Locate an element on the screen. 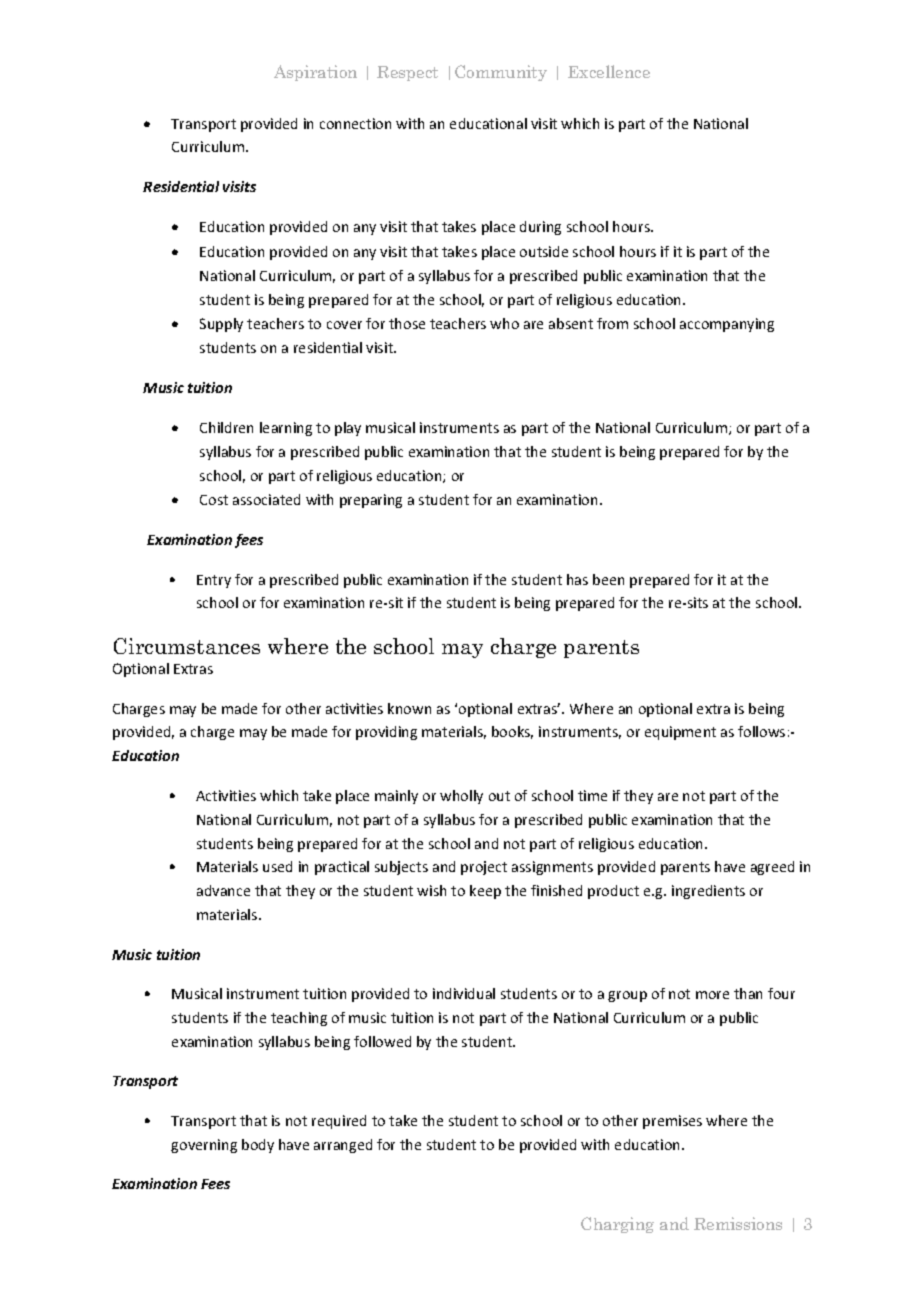 Image resolution: width=924 pixels, height=1308 pixels. learning is located at coordinates (286, 429).
